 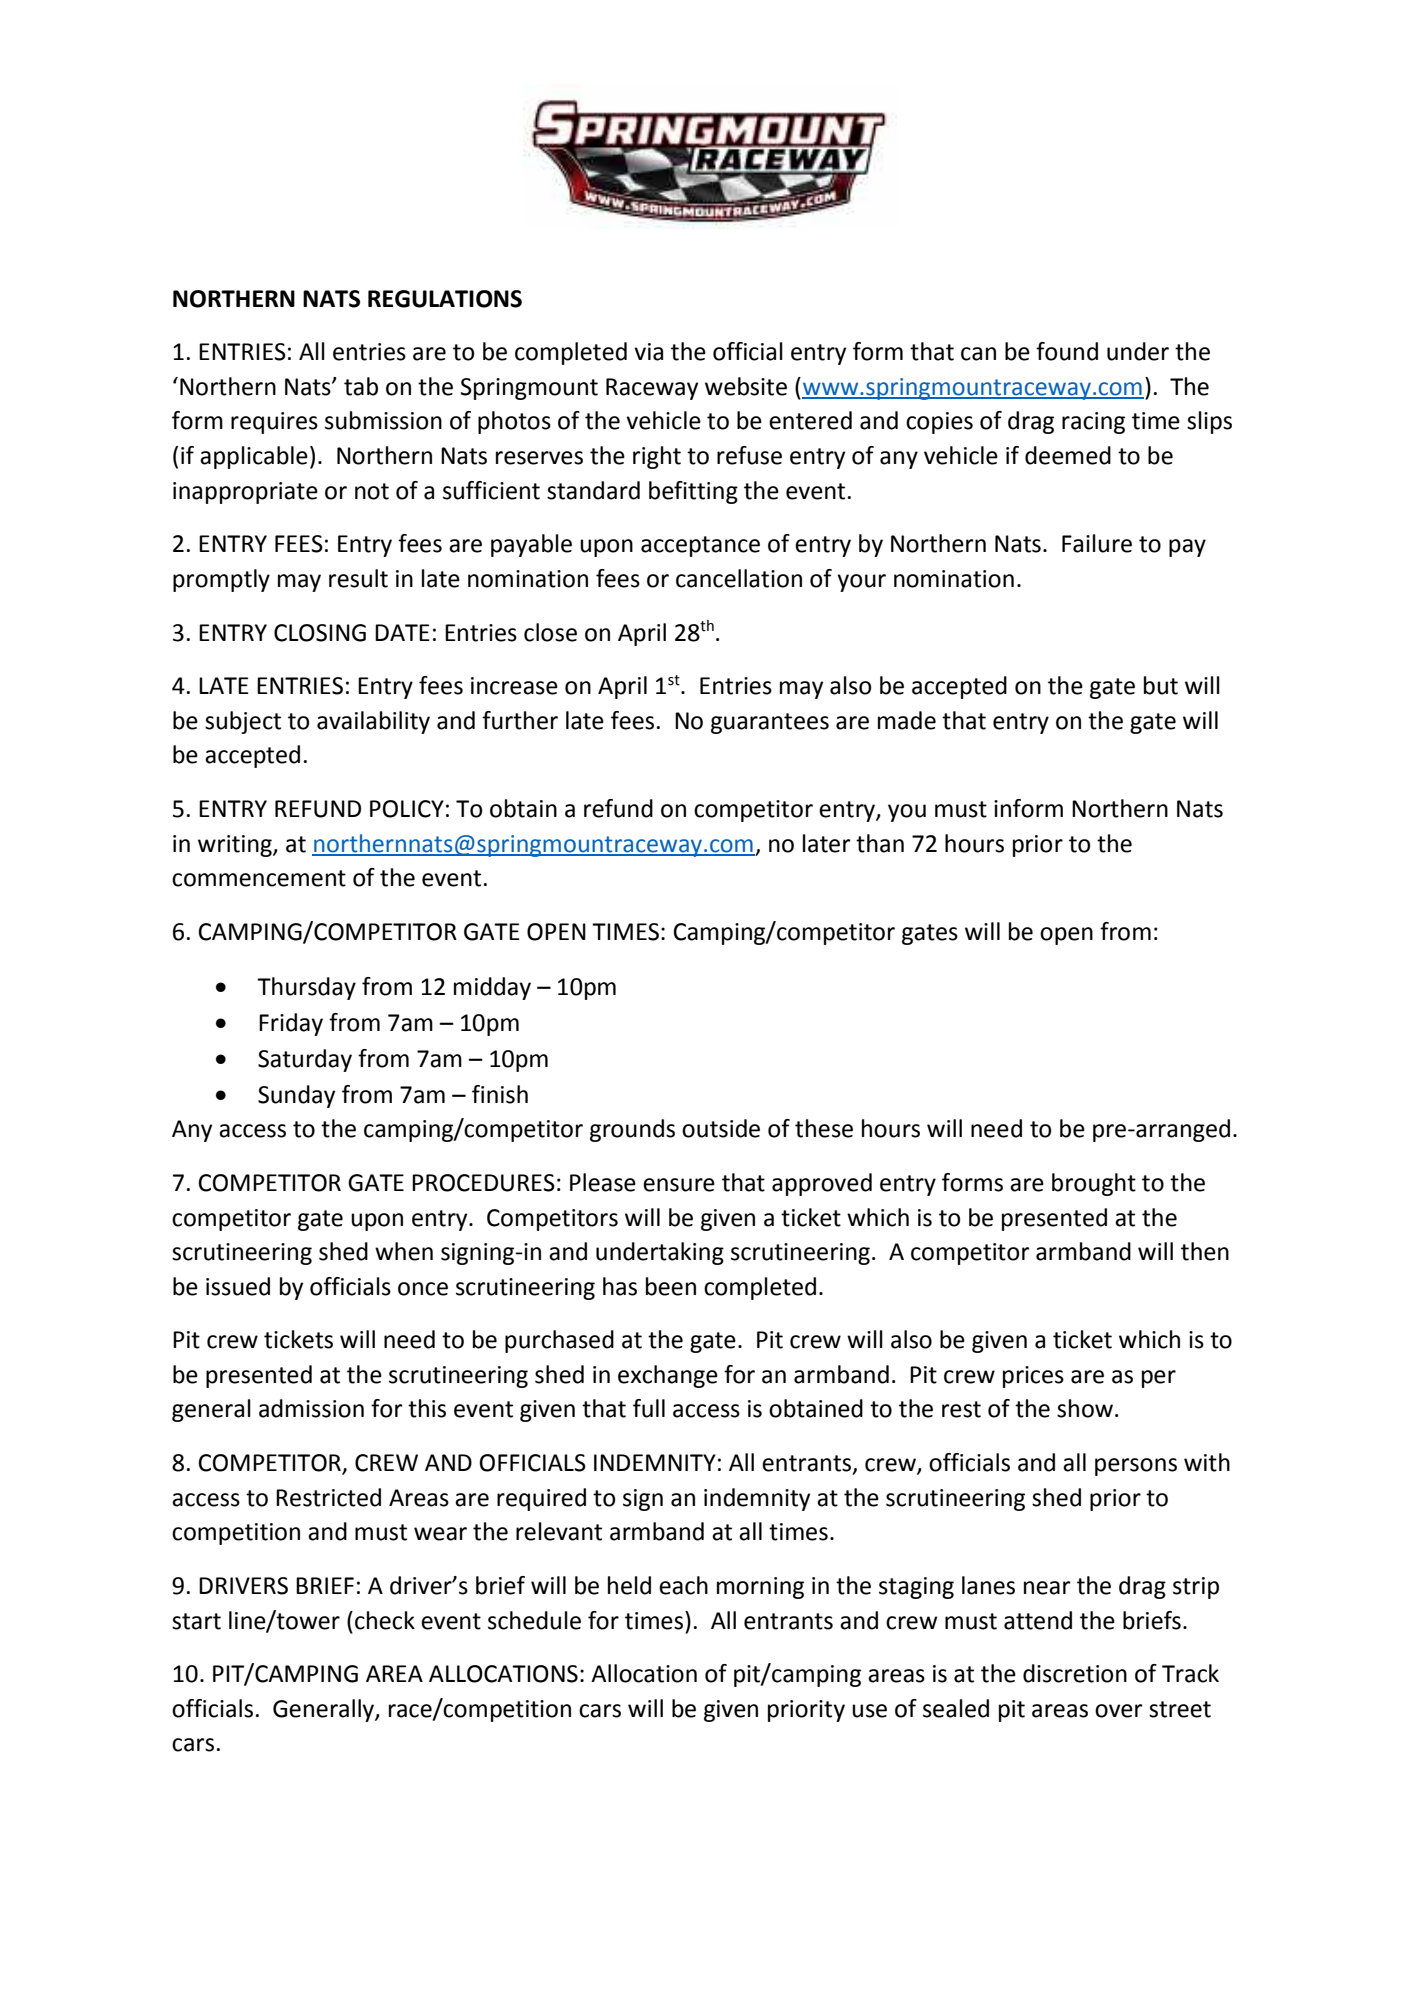 What do you see at coordinates (1067, 351) in the document?
I see `found` at bounding box center [1067, 351].
